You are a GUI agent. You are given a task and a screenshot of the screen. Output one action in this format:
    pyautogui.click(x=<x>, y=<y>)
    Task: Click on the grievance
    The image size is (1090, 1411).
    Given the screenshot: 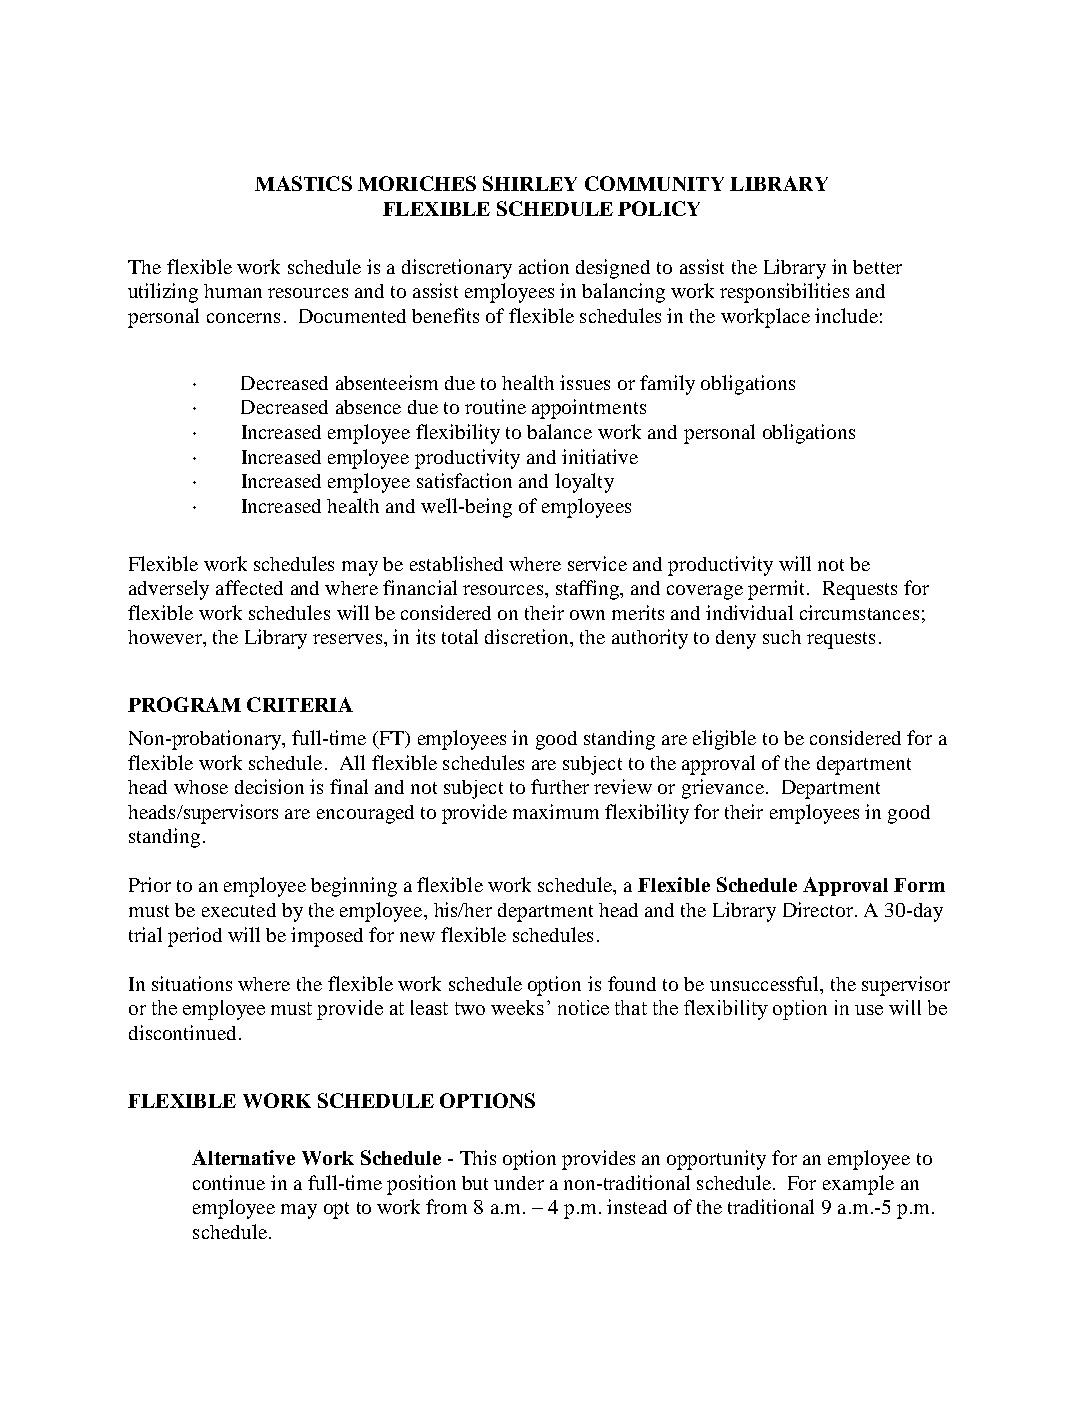 What is the action you would take?
    pyautogui.click(x=723, y=789)
